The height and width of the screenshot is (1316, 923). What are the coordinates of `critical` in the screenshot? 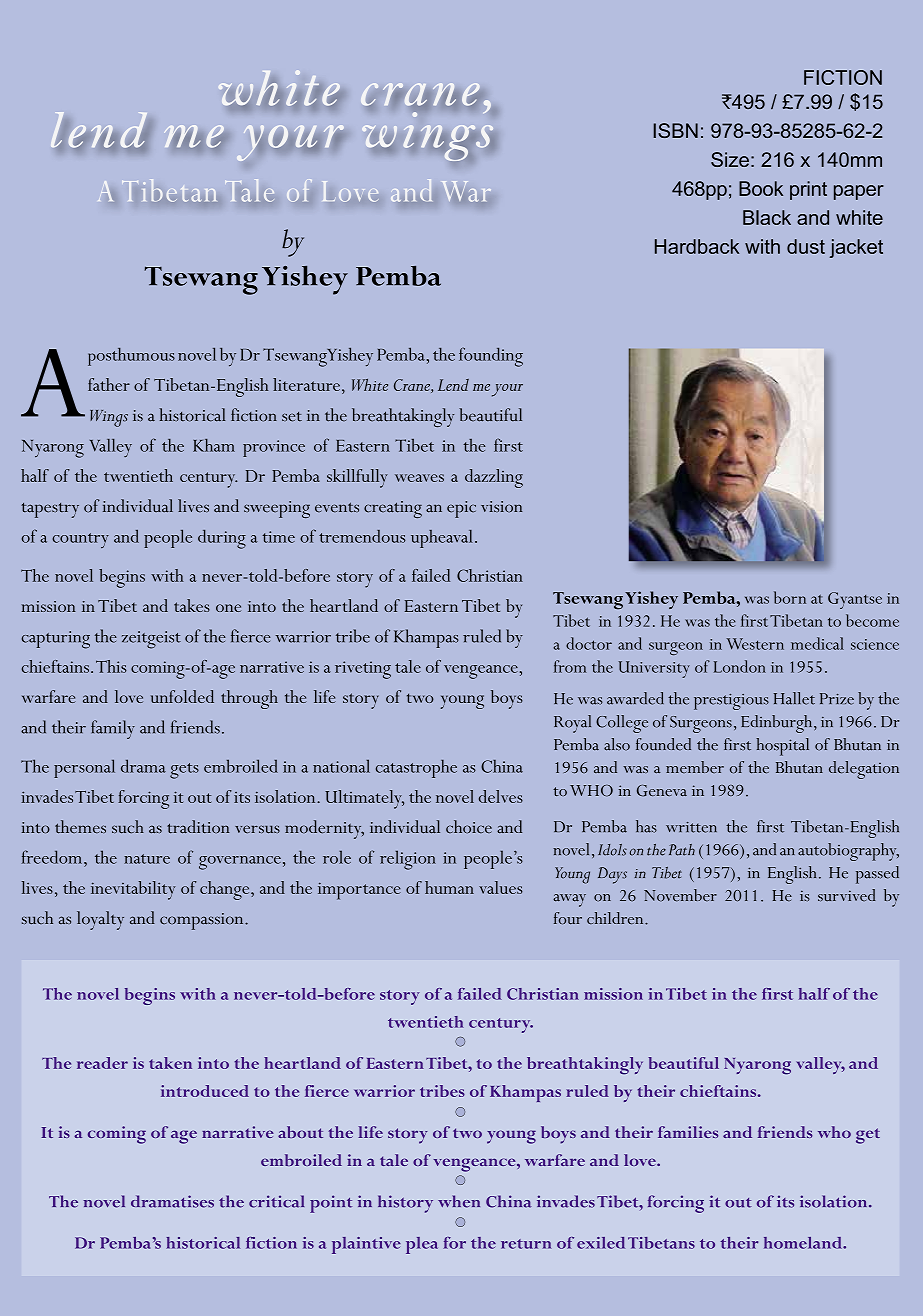 It's located at (276, 1201).
